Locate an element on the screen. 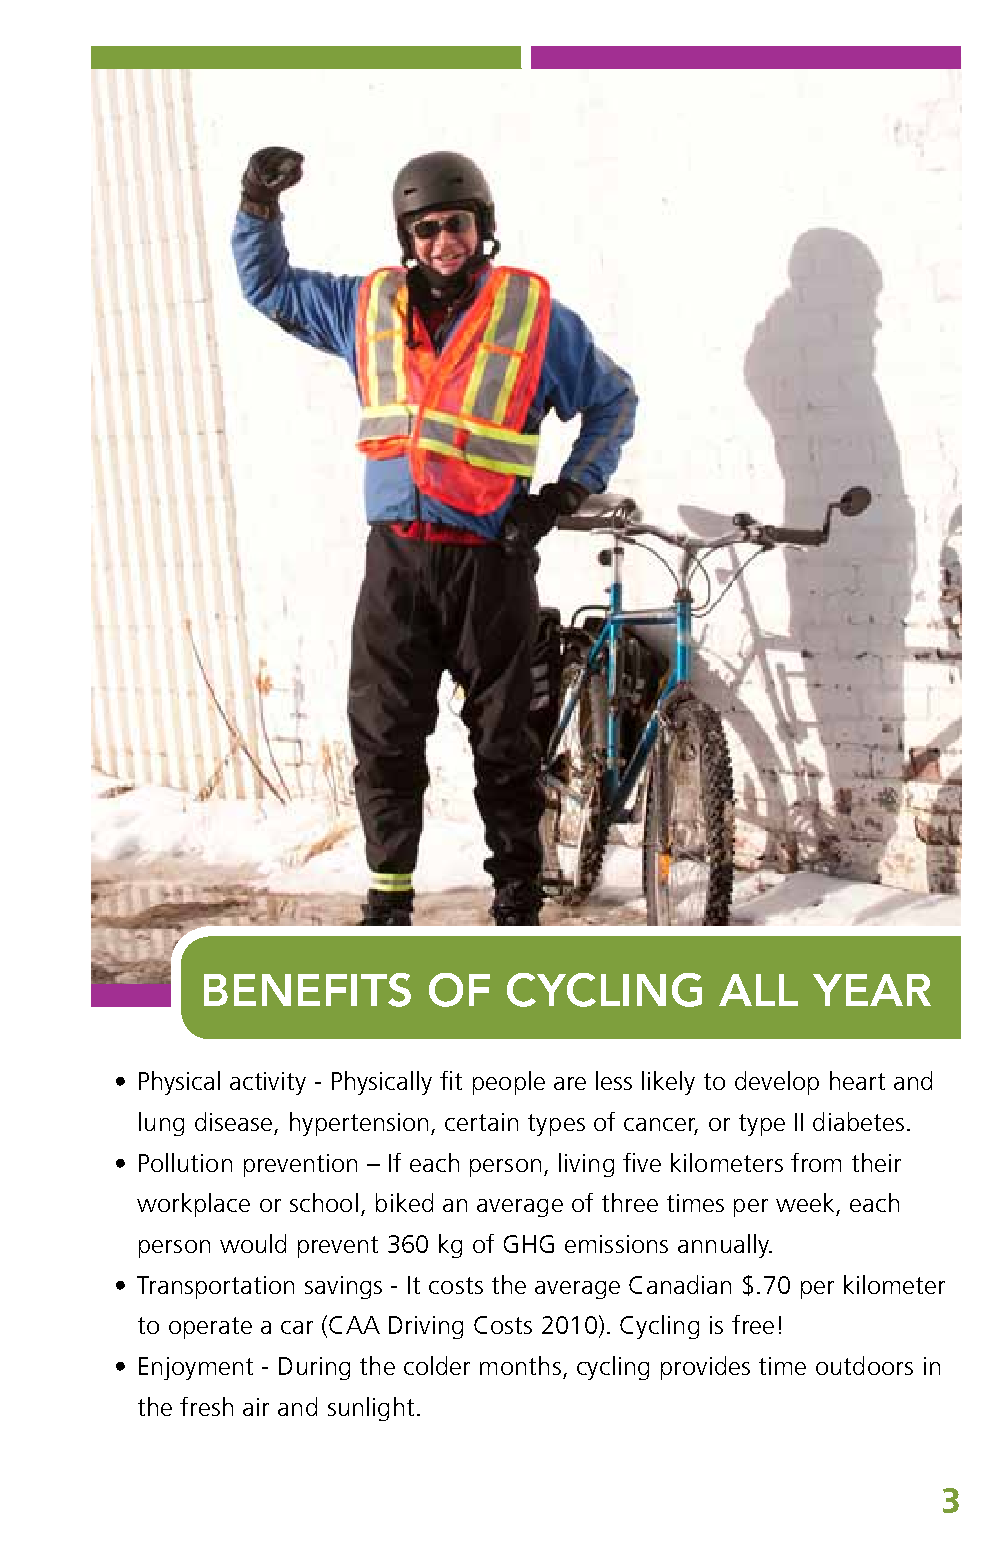 This screenshot has height=1557, width=1007. air is located at coordinates (256, 1407).
